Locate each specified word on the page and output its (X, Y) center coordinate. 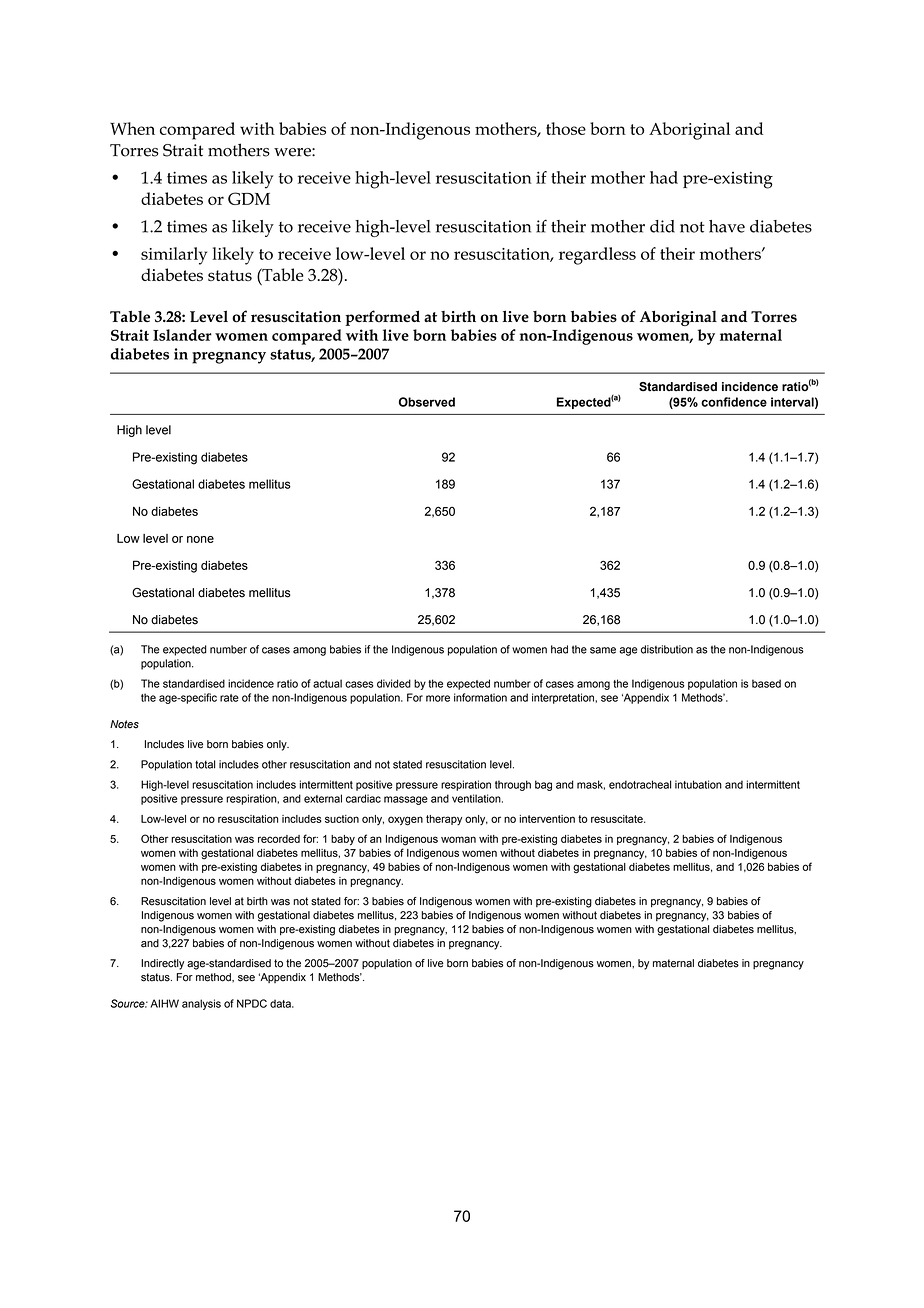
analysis (201, 1004)
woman (458, 839)
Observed (427, 402)
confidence (734, 402)
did (662, 226)
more (438, 698)
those (566, 128)
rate (229, 698)
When (132, 128)
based (766, 683)
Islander (182, 335)
